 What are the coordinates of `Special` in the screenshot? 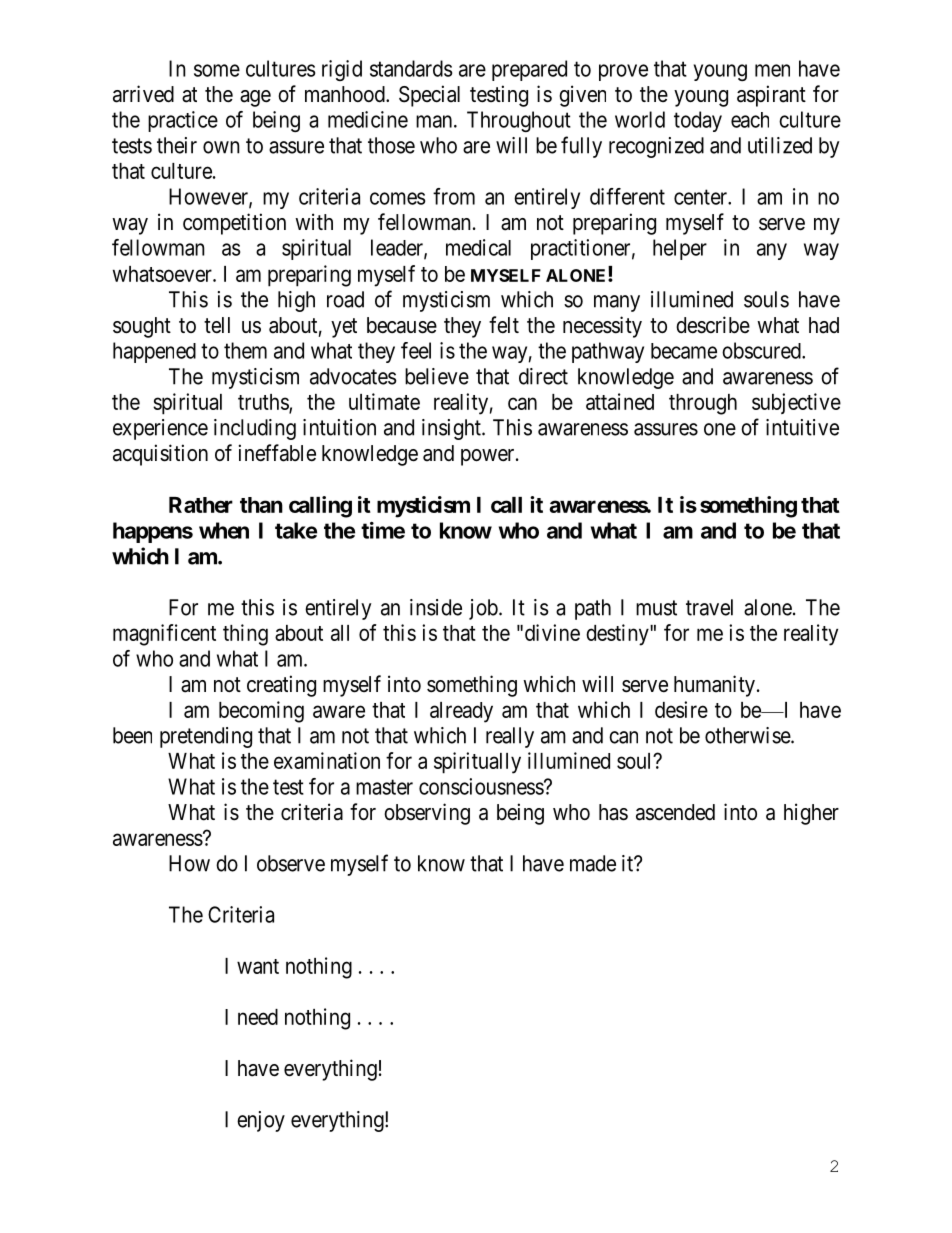 It's located at (429, 96).
